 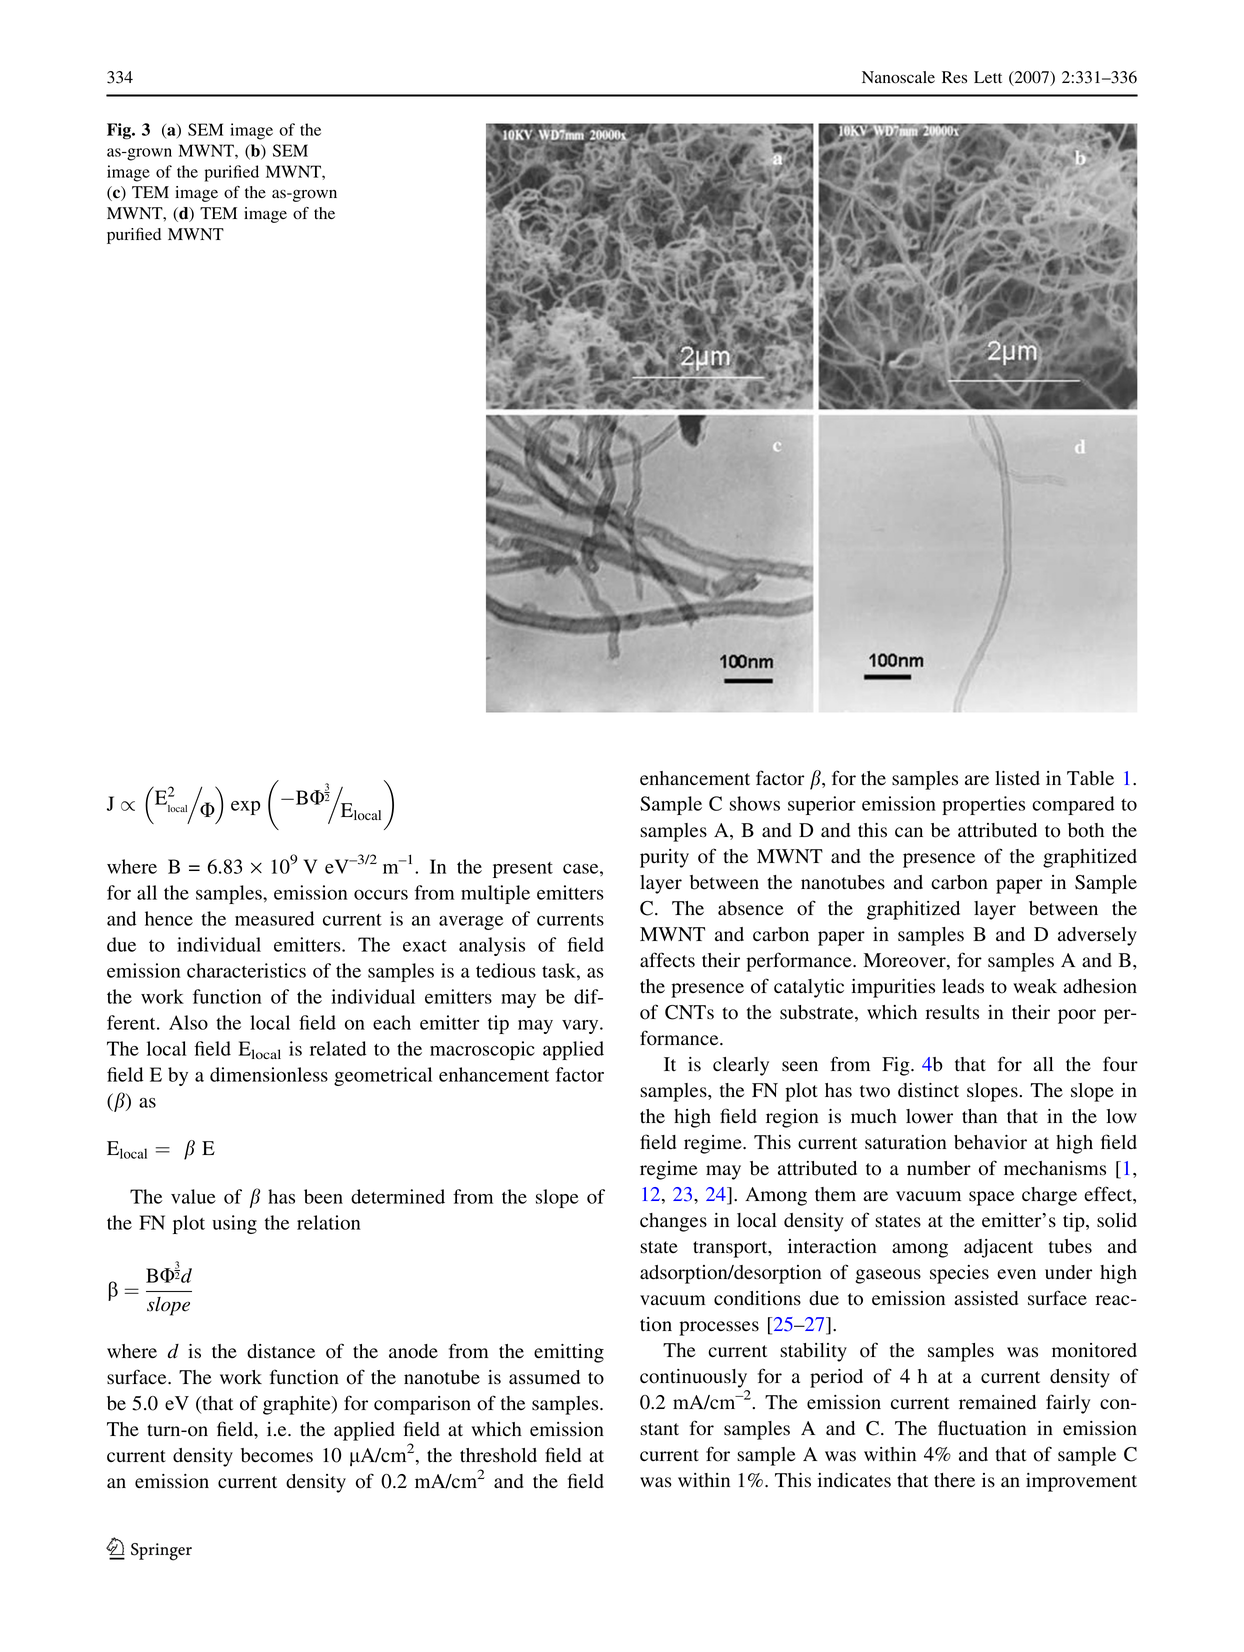 What do you see at coordinates (381, 895) in the document?
I see `occurs` at bounding box center [381, 895].
